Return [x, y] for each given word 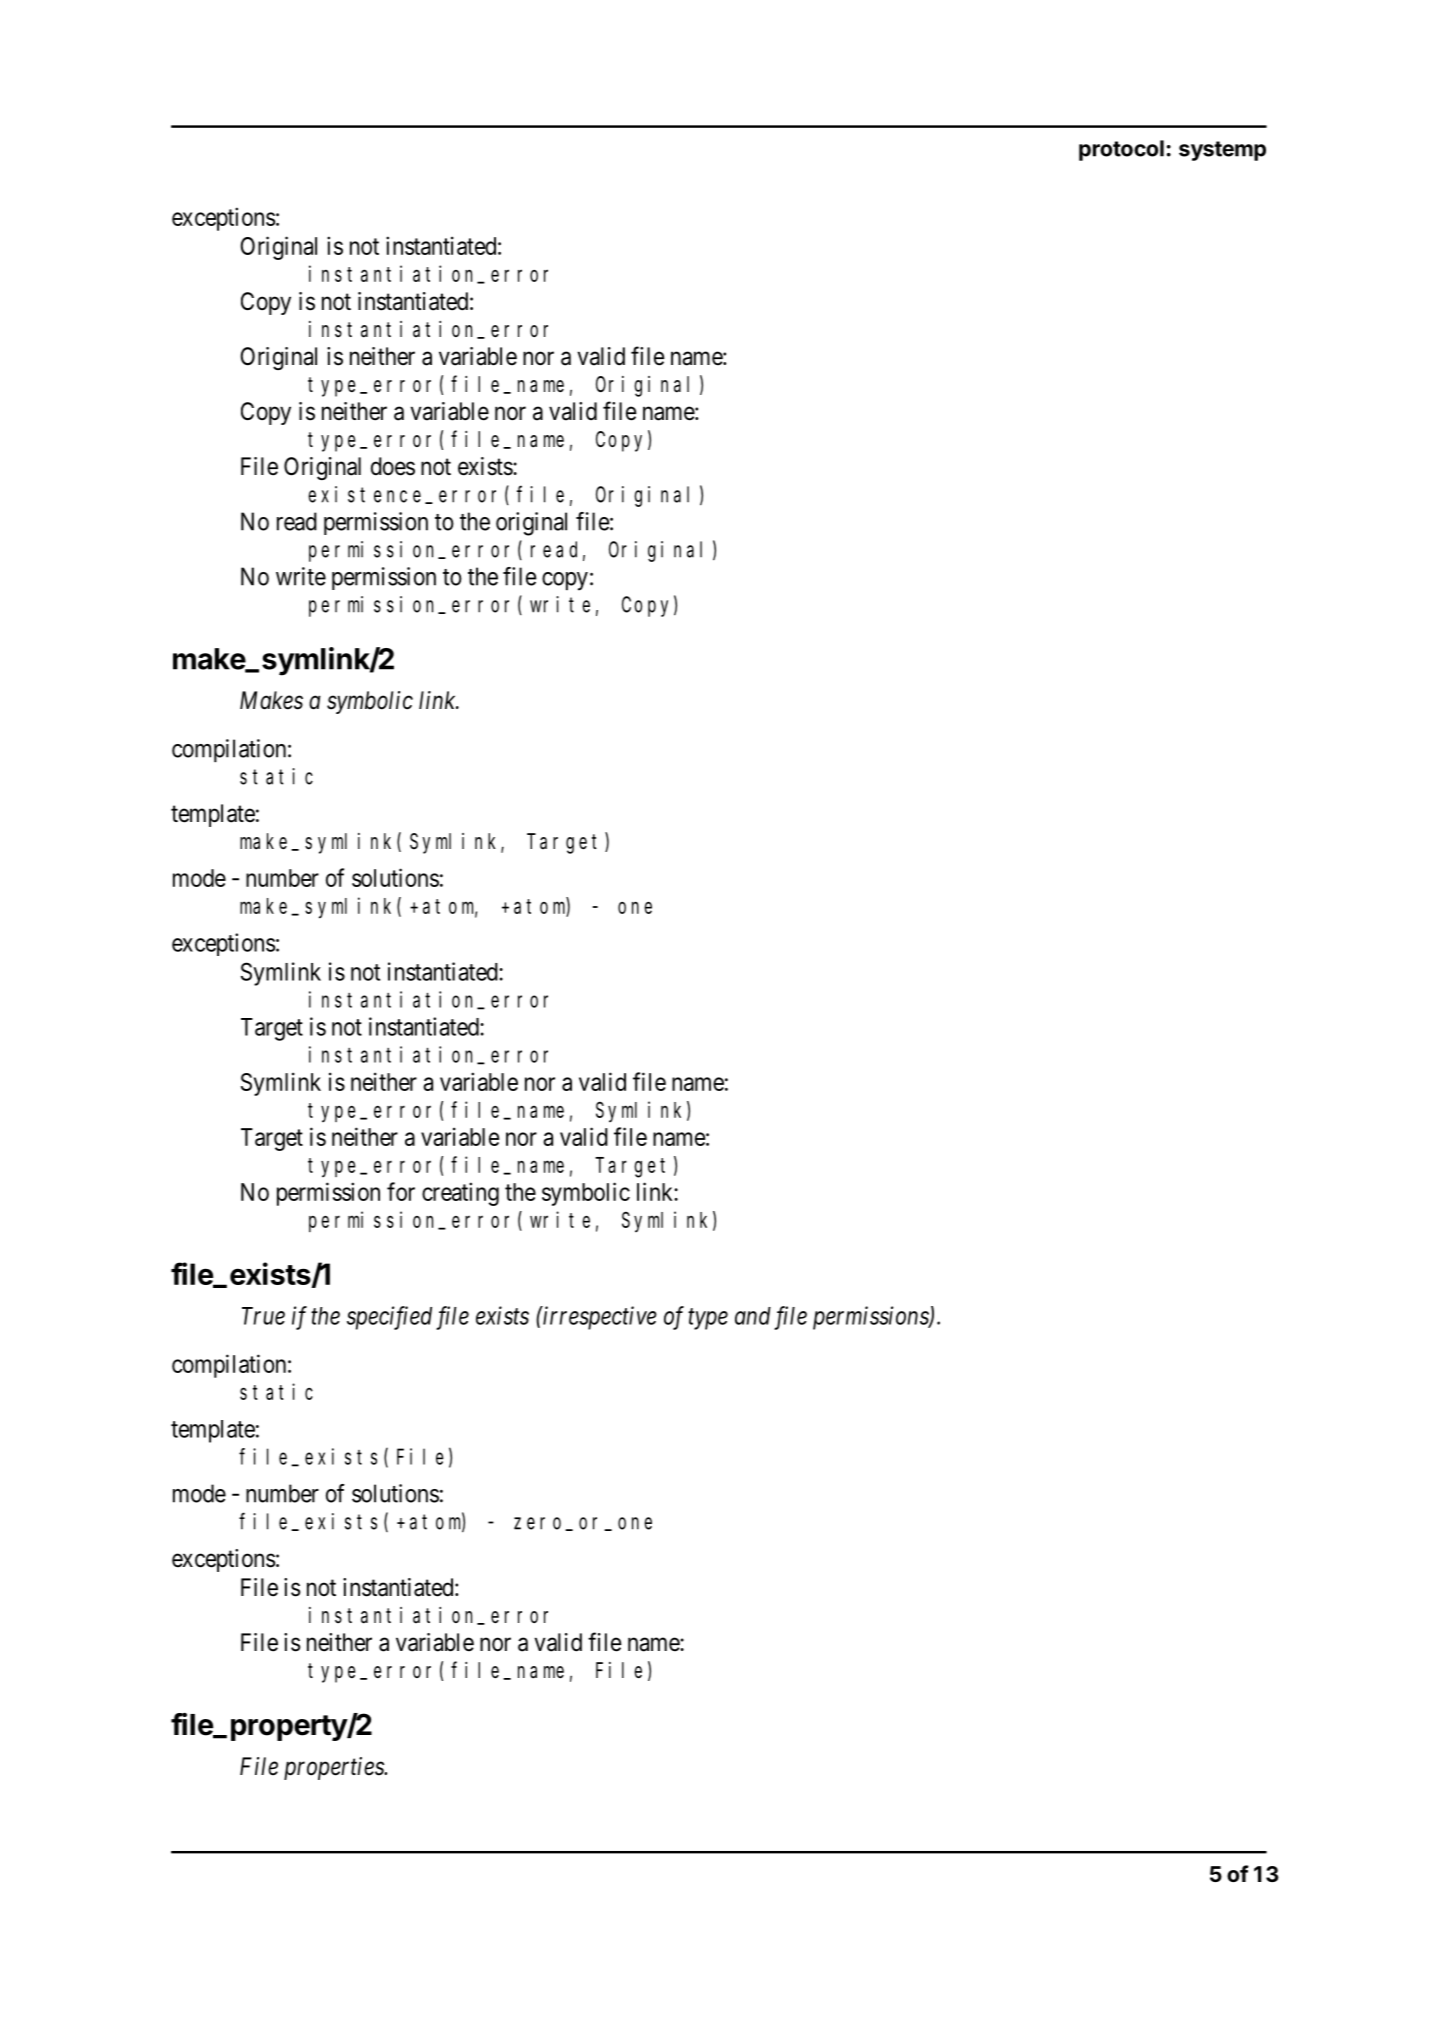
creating [460, 1194]
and [753, 1316]
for [401, 1191]
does [393, 466]
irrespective [599, 1318]
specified [389, 1318]
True [263, 1316]
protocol [1121, 150]
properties [335, 1768]
